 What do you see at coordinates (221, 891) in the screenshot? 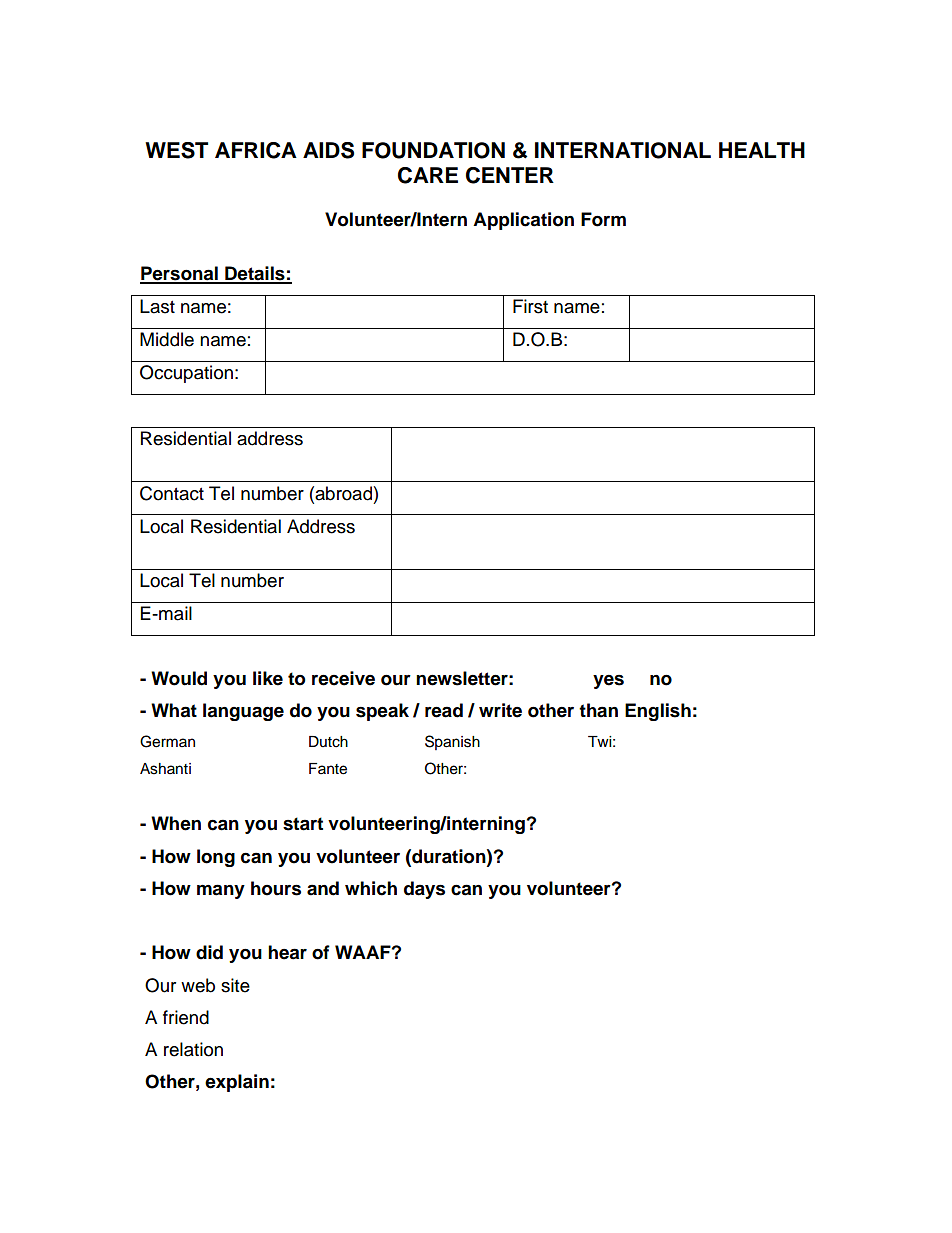
I see `many` at bounding box center [221, 891].
